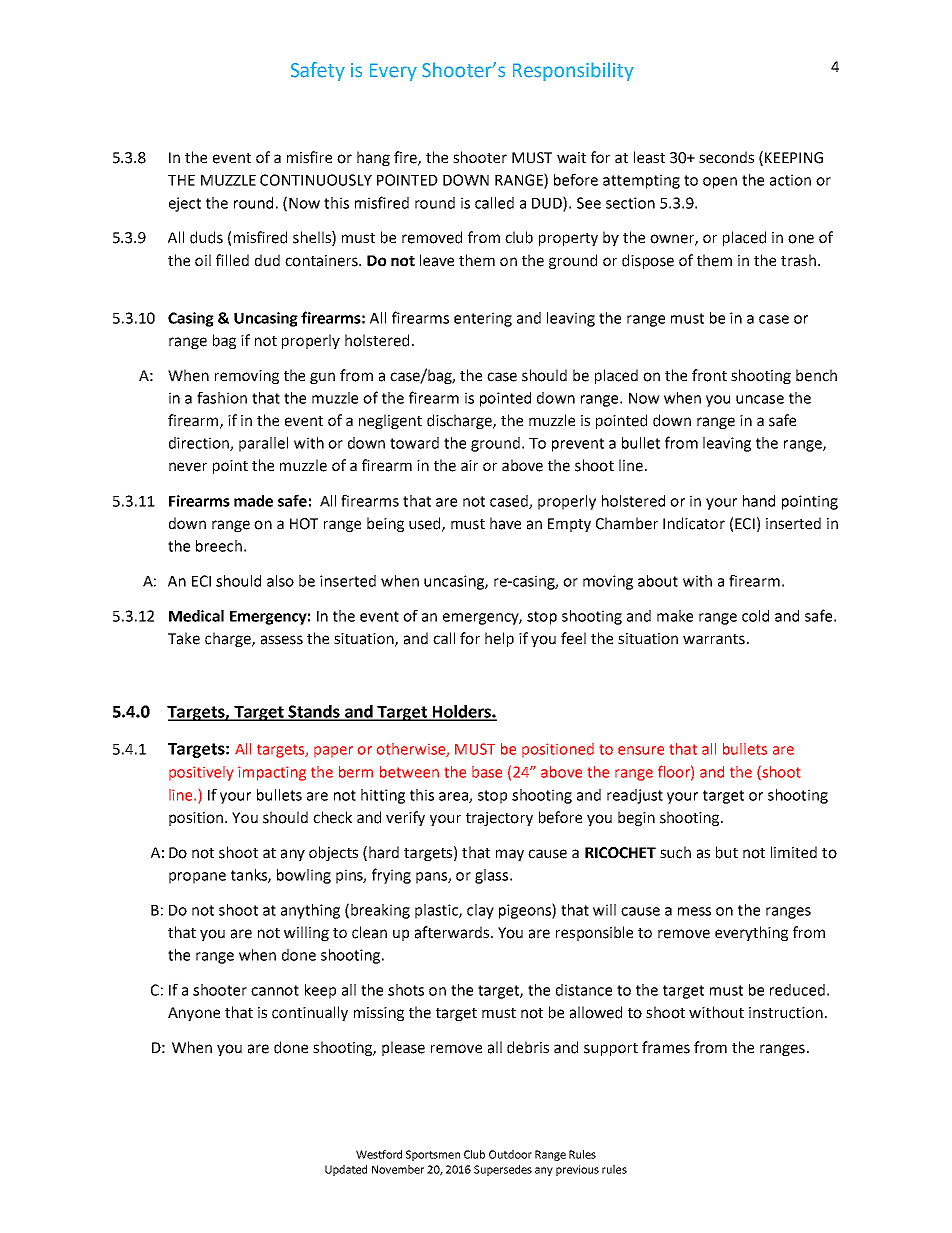 Image resolution: width=952 pixels, height=1233 pixels. What do you see at coordinates (573, 71) in the document?
I see `Responsibility` at bounding box center [573, 71].
